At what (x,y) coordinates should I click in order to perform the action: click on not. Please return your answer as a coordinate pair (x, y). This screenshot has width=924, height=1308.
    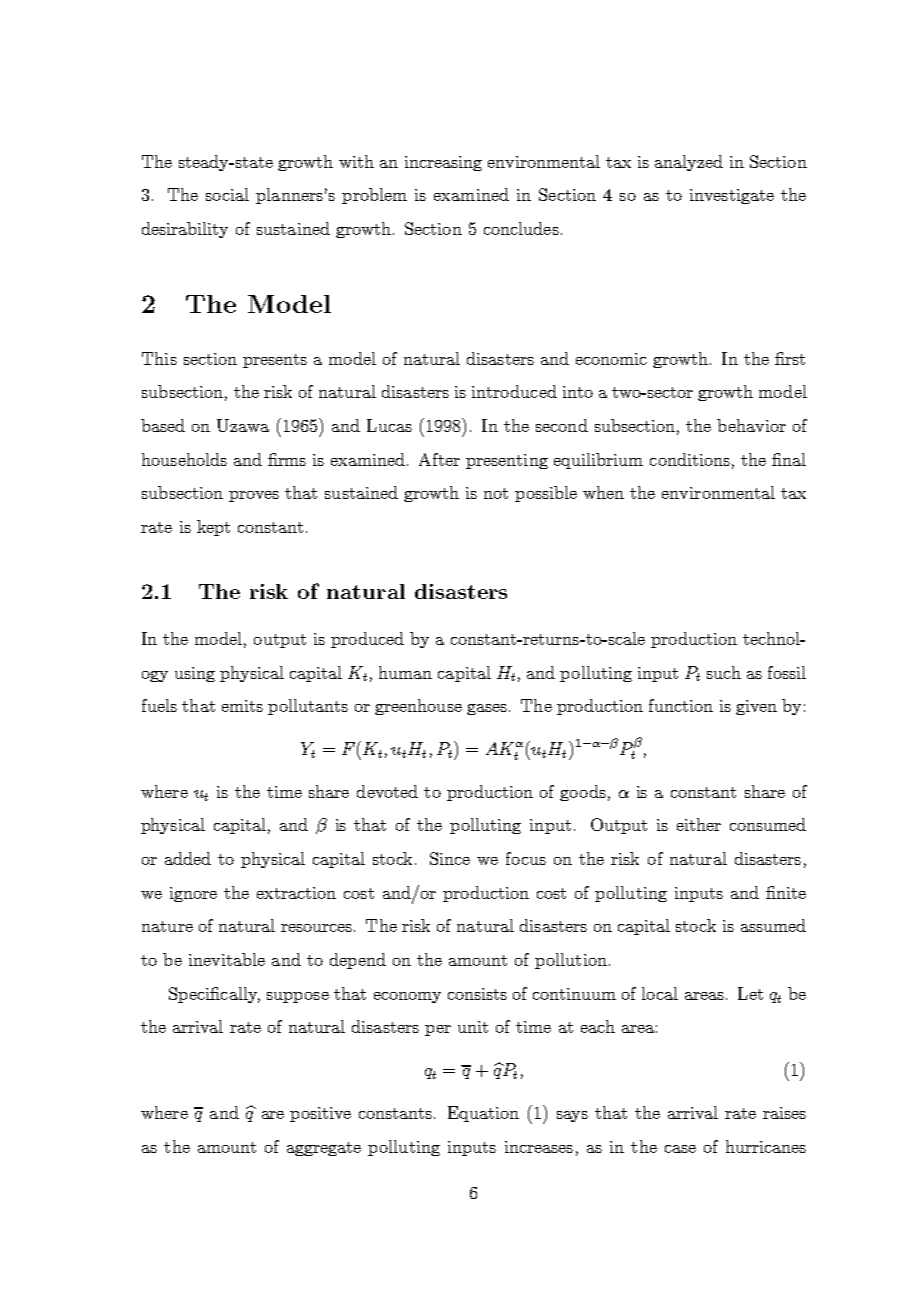
    Looking at the image, I should click on (496, 493).
